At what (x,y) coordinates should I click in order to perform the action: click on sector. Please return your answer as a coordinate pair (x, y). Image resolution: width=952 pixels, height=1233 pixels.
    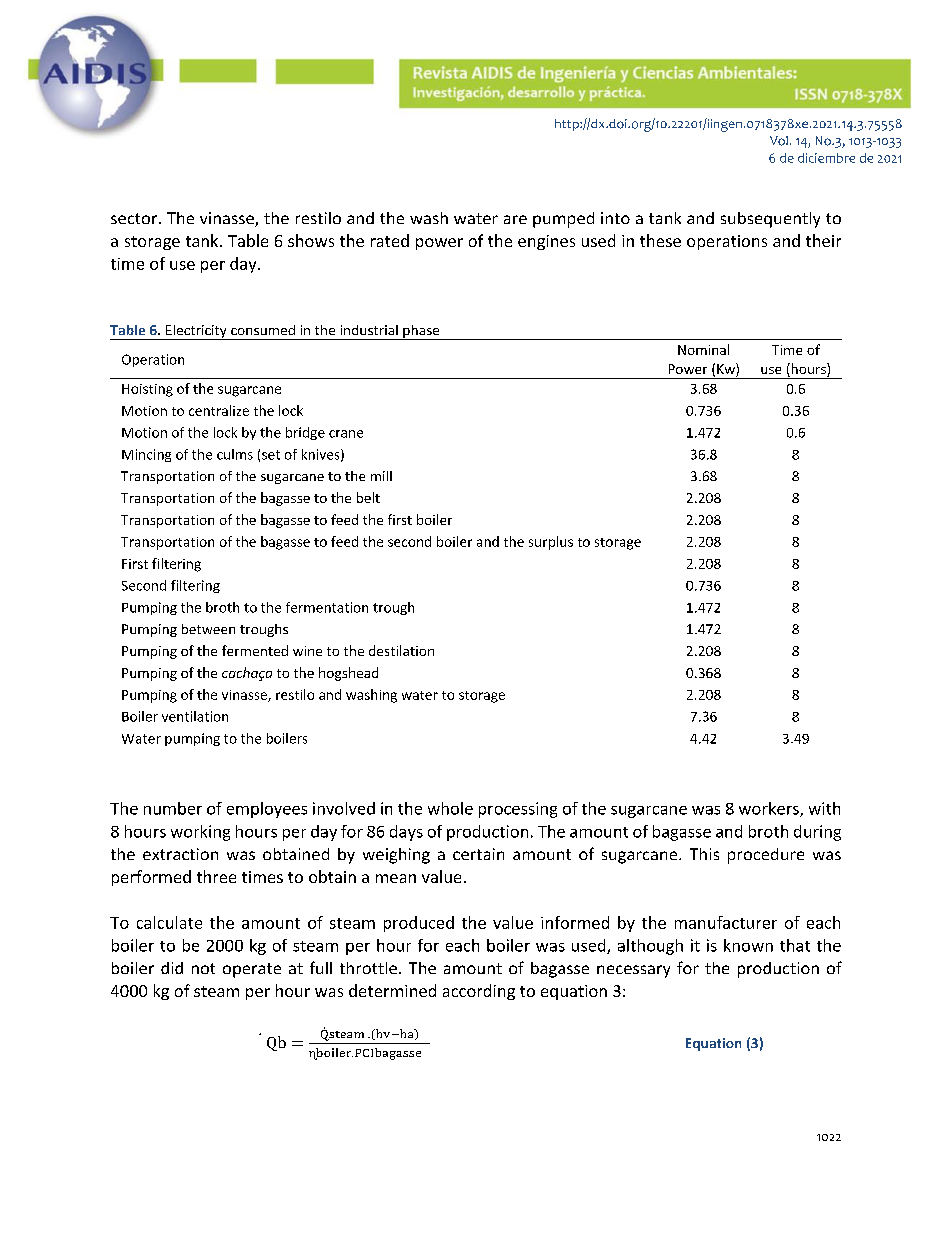
    Looking at the image, I should click on (135, 218).
